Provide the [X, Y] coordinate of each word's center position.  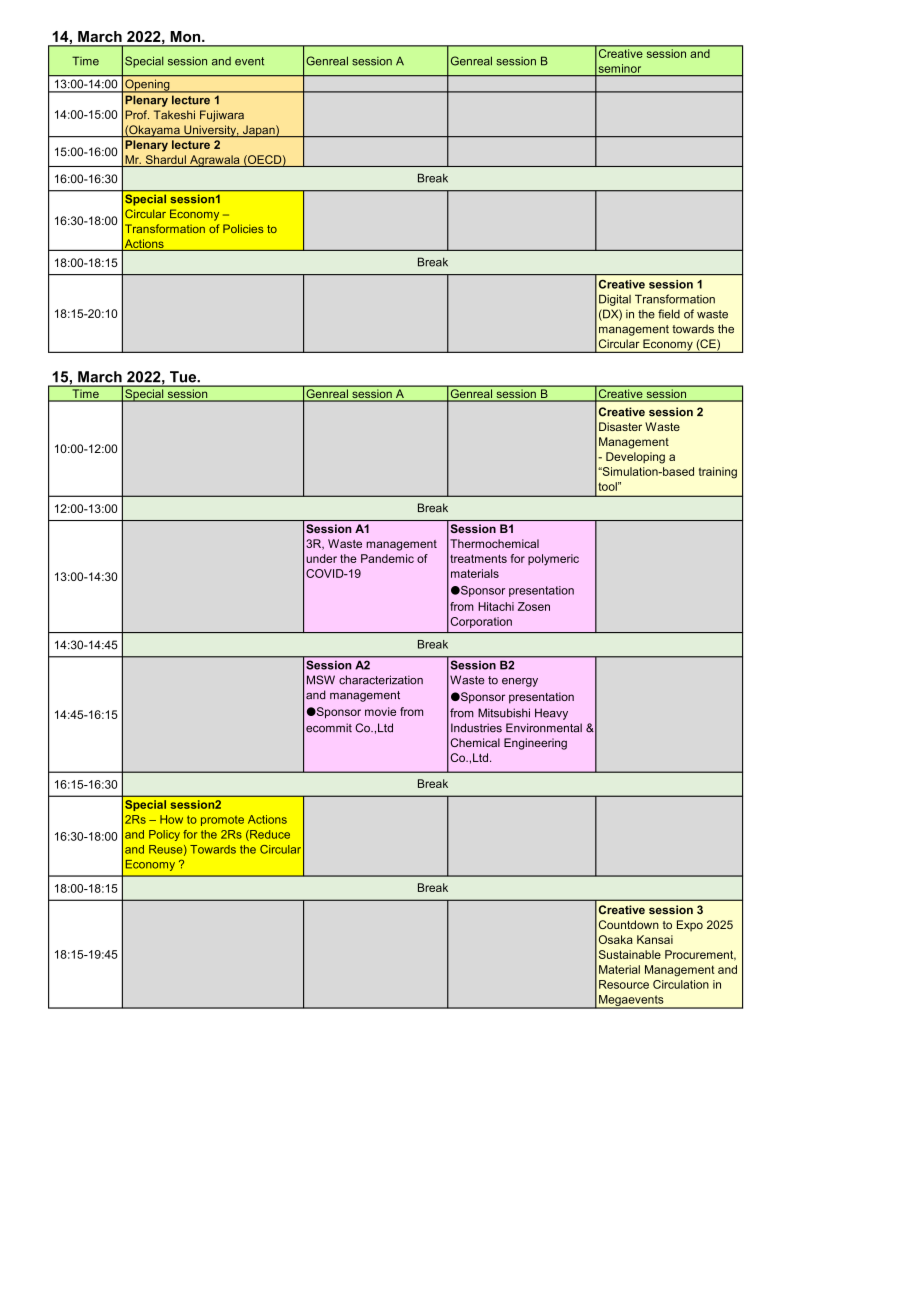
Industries [476, 728]
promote [222, 821]
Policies [243, 228]
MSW [321, 680]
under [321, 558]
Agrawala [215, 161]
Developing [635, 458]
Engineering [535, 744]
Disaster [620, 426]
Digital [615, 300]
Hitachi [496, 606]
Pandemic [387, 558]
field [669, 314]
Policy [164, 835]
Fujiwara [222, 116]
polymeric [553, 560]
